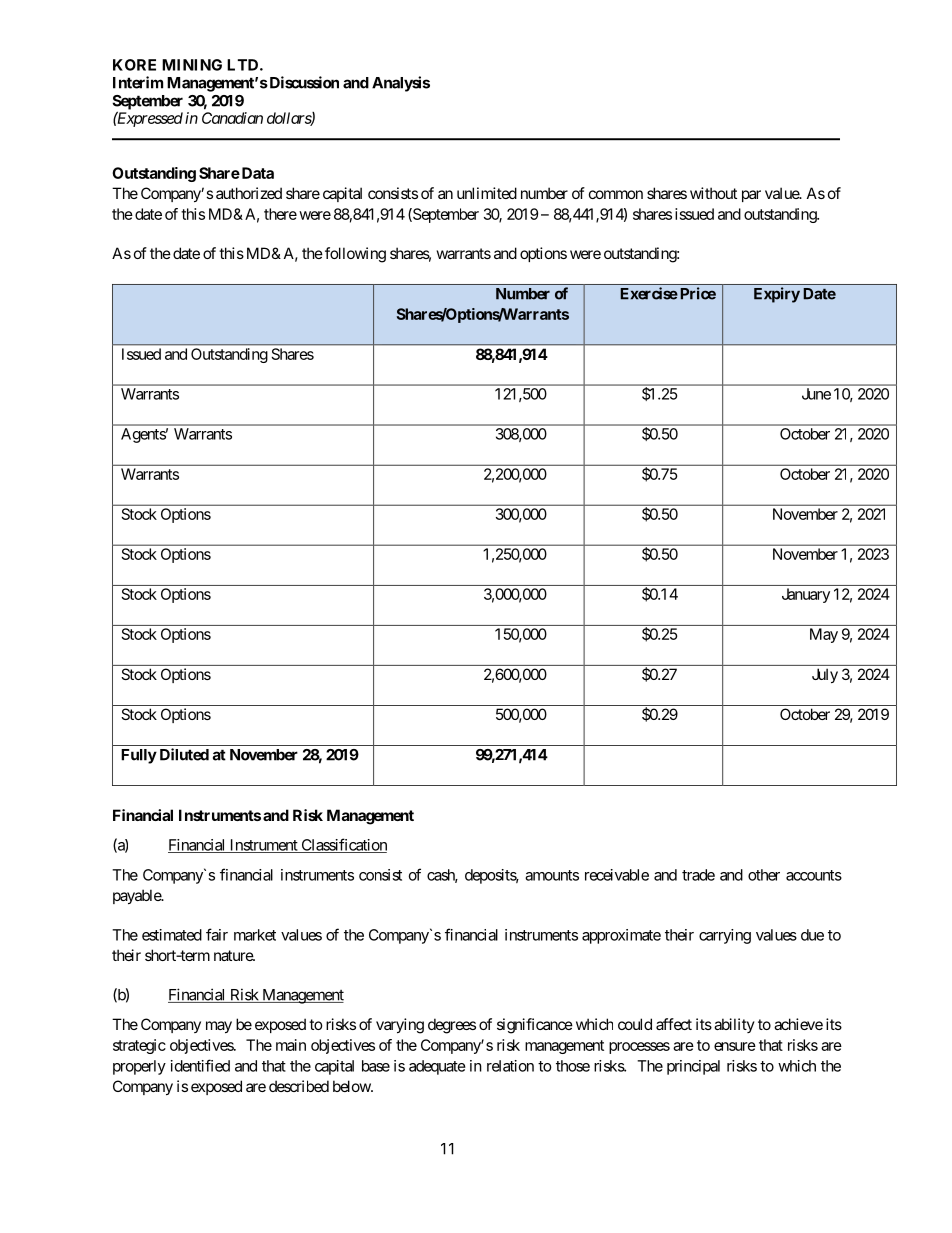  I want to click on without, so click(713, 193).
